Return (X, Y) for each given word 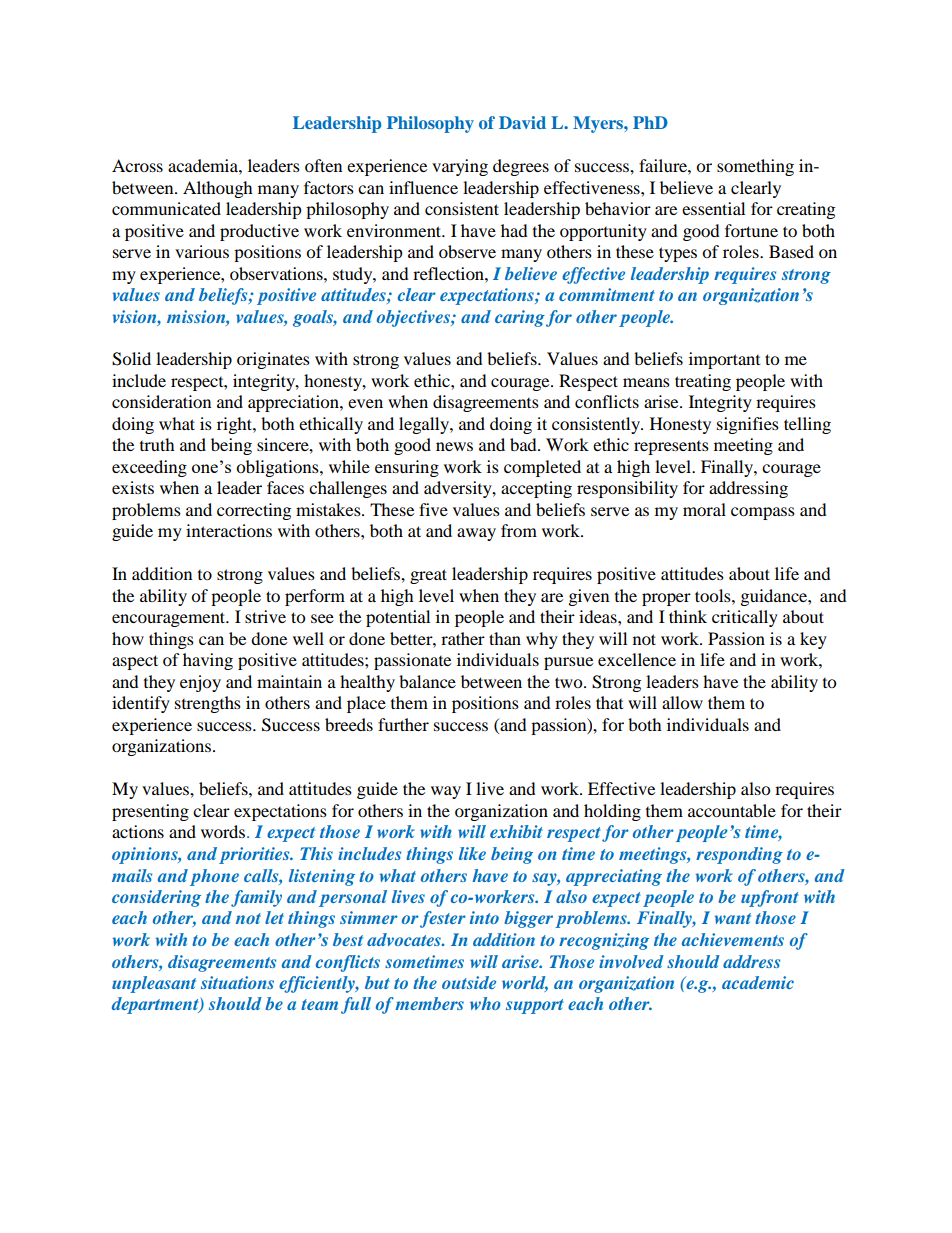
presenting (150, 812)
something (755, 167)
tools (714, 595)
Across (137, 165)
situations (237, 982)
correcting (254, 511)
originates (273, 360)
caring (520, 318)
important (724, 360)
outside (469, 982)
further (403, 724)
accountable (732, 810)
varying (460, 167)
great (428, 576)
